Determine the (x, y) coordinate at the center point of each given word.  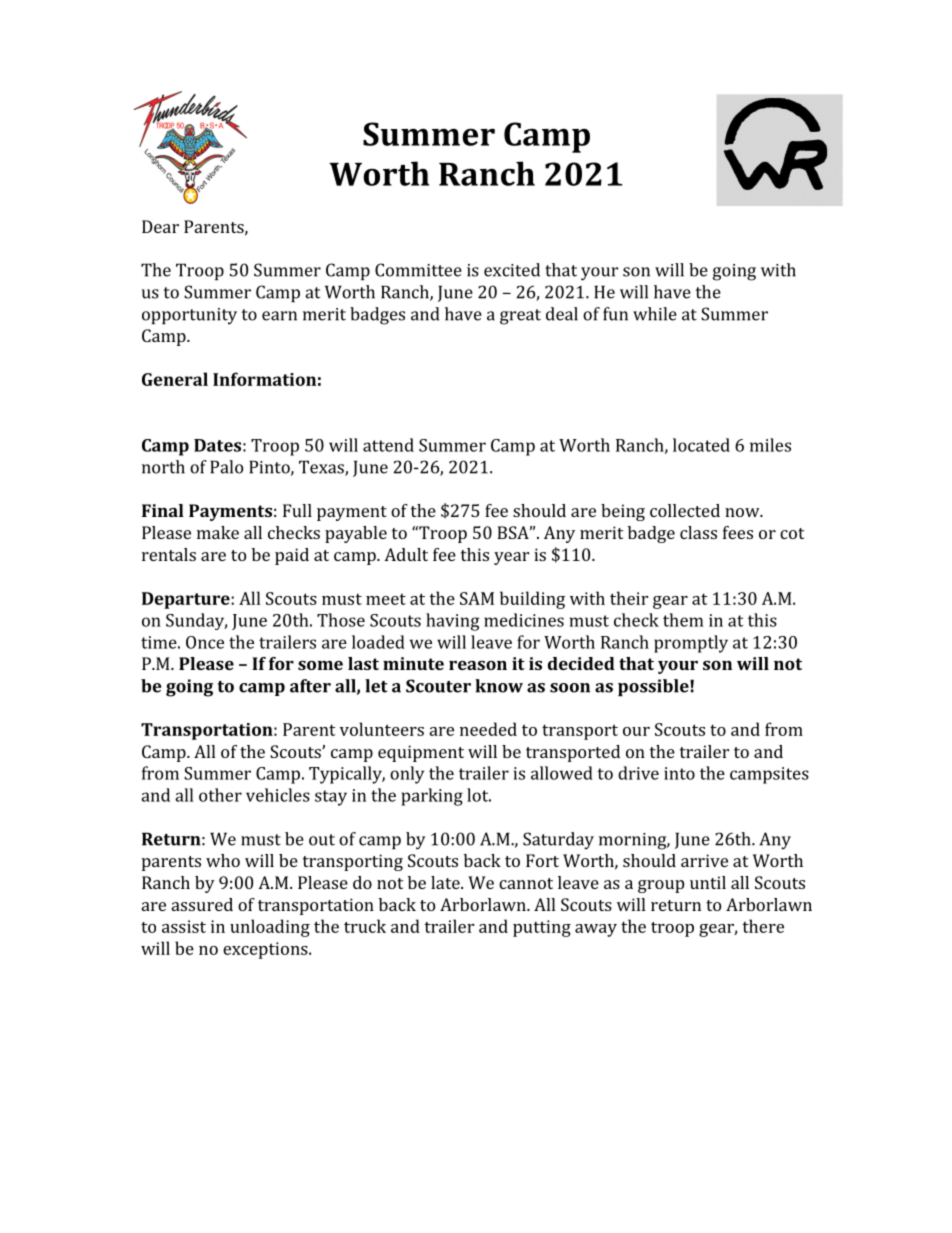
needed (488, 729)
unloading (270, 928)
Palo (226, 467)
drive (638, 773)
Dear (160, 226)
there (763, 926)
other (220, 795)
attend (388, 445)
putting (542, 928)
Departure (187, 600)
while (655, 314)
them (683, 620)
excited (512, 270)
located (701, 445)
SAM (477, 598)
